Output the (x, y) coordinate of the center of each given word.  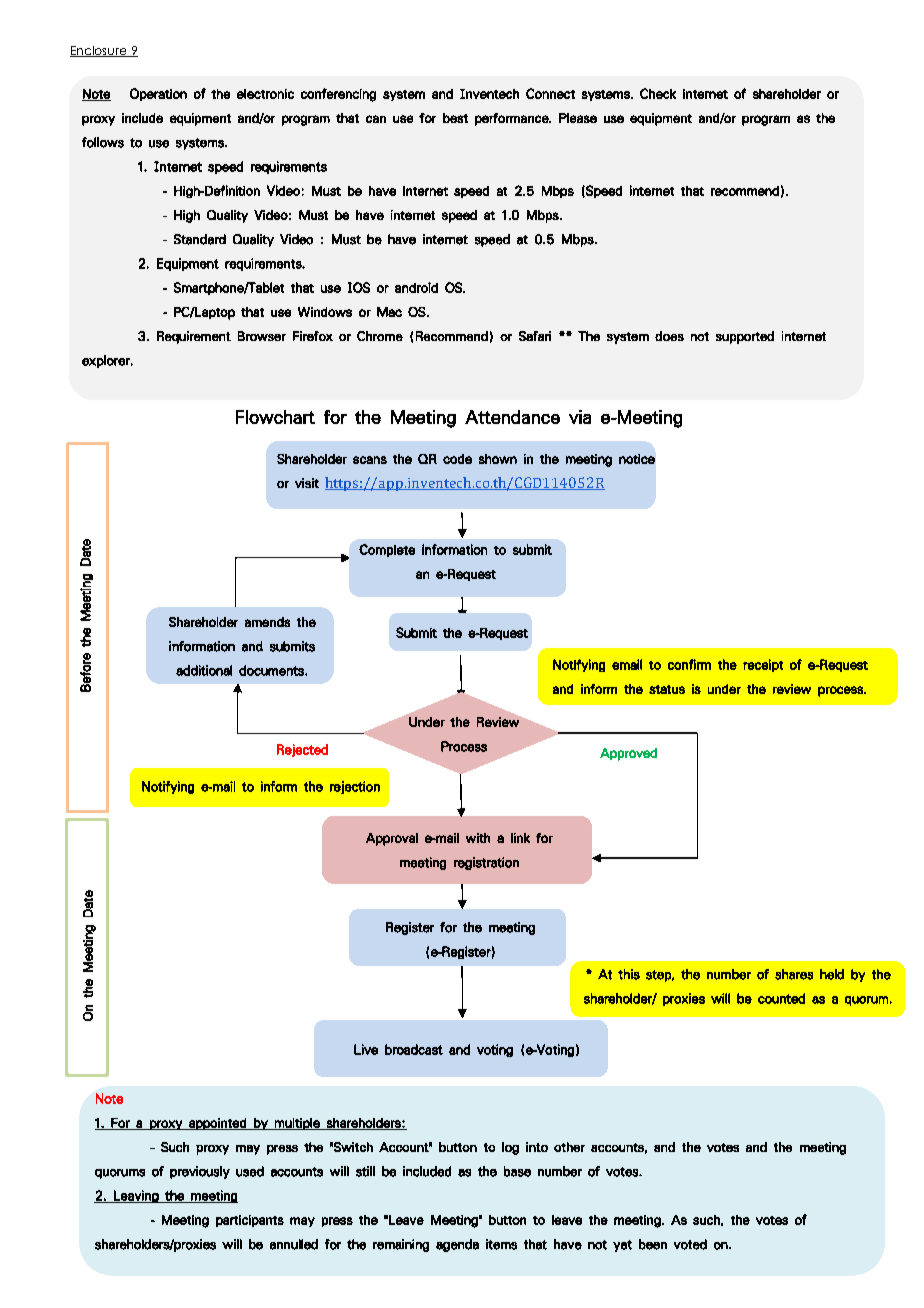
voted (690, 1244)
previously (200, 1172)
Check (658, 93)
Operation (158, 94)
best (455, 118)
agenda (457, 1245)
